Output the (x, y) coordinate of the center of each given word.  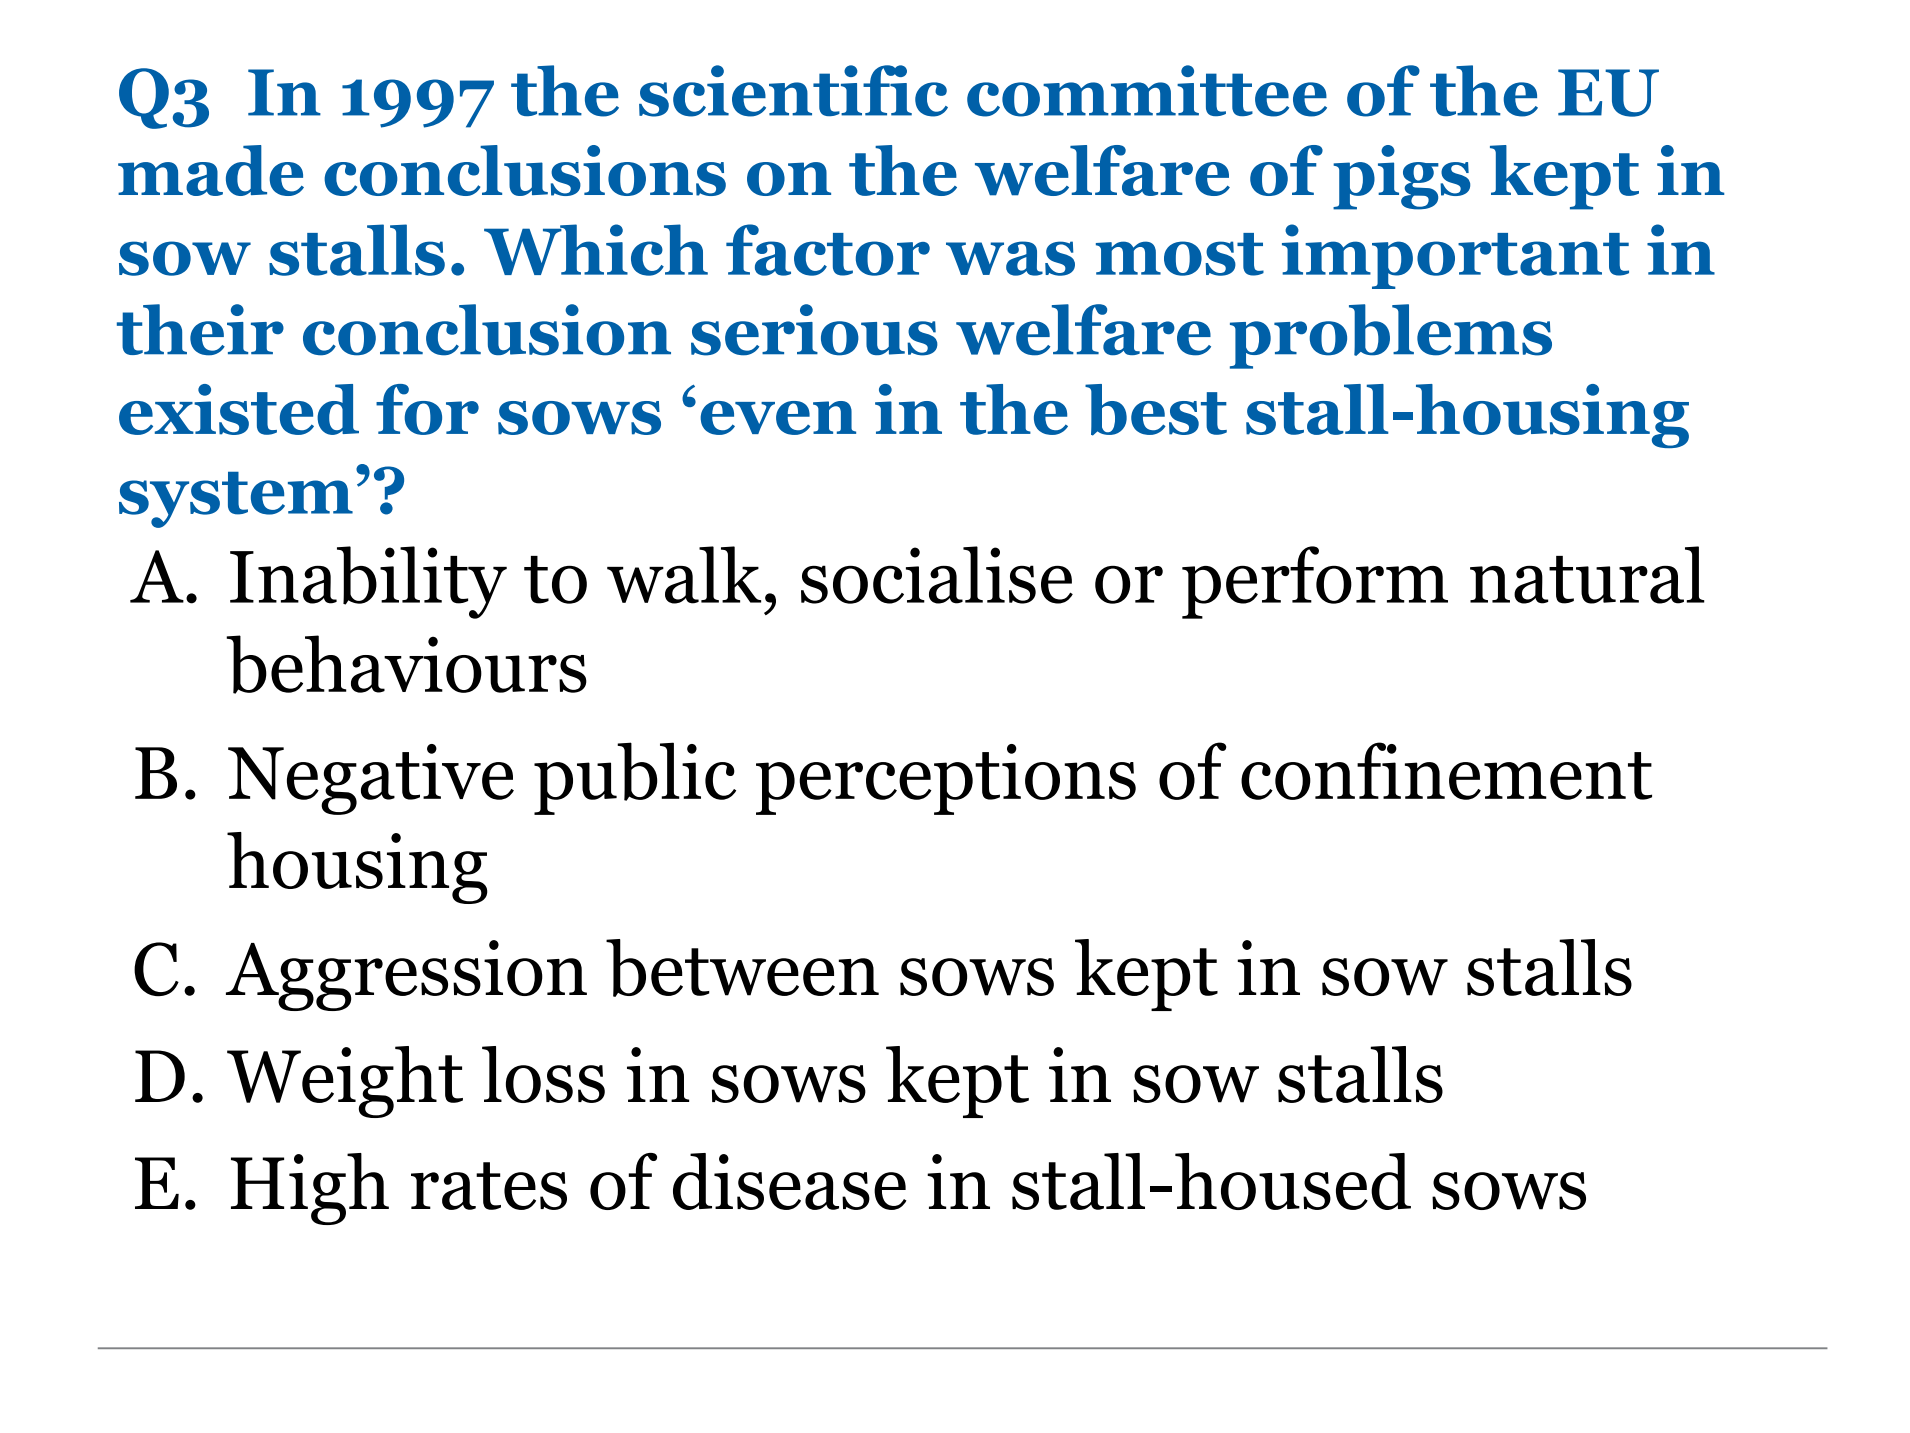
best (1156, 410)
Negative (371, 779)
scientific (793, 91)
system (236, 500)
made (211, 170)
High (310, 1189)
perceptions (946, 779)
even (778, 418)
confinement (1446, 771)
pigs (1401, 177)
